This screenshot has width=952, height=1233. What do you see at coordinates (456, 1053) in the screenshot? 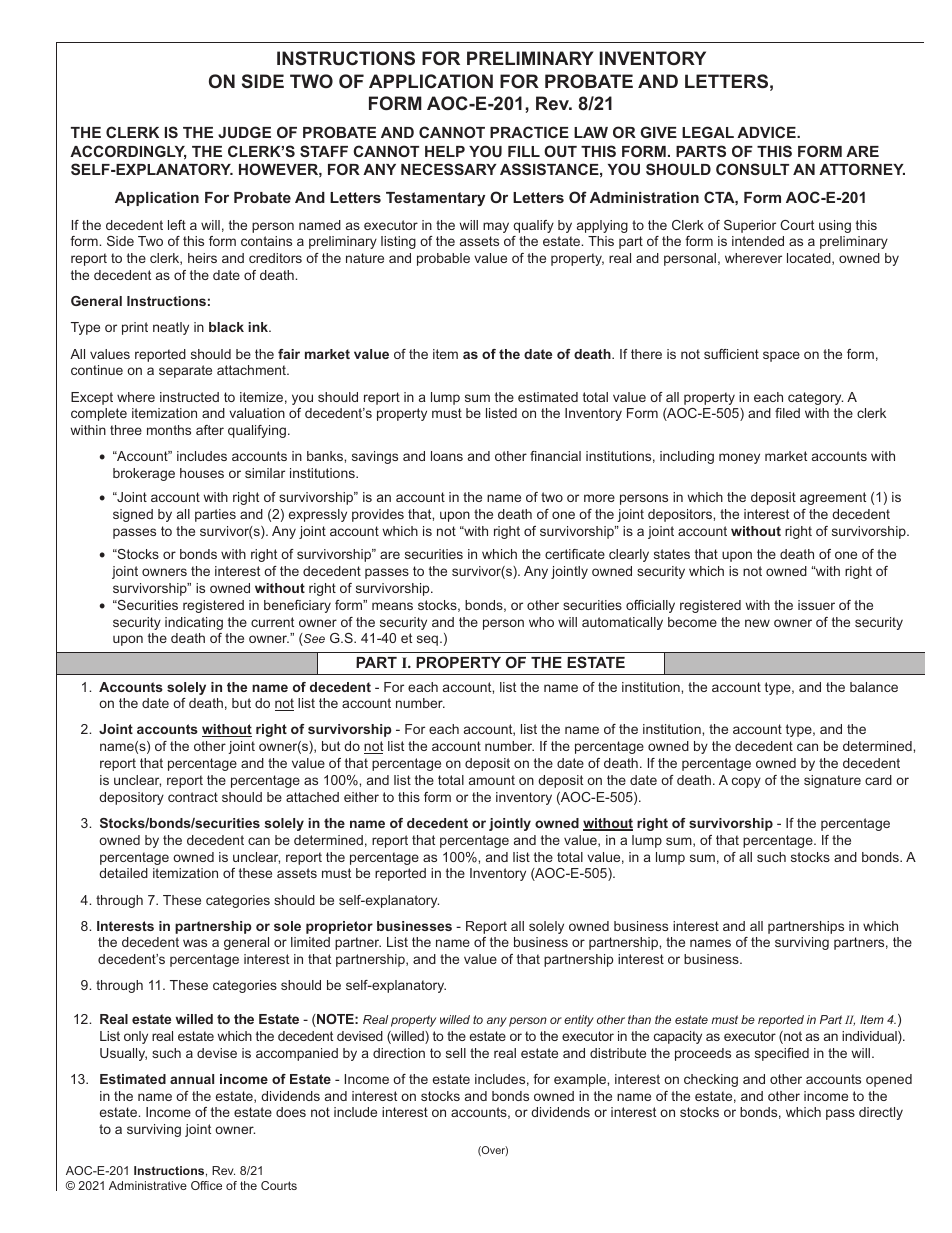
I see `sell` at bounding box center [456, 1053].
